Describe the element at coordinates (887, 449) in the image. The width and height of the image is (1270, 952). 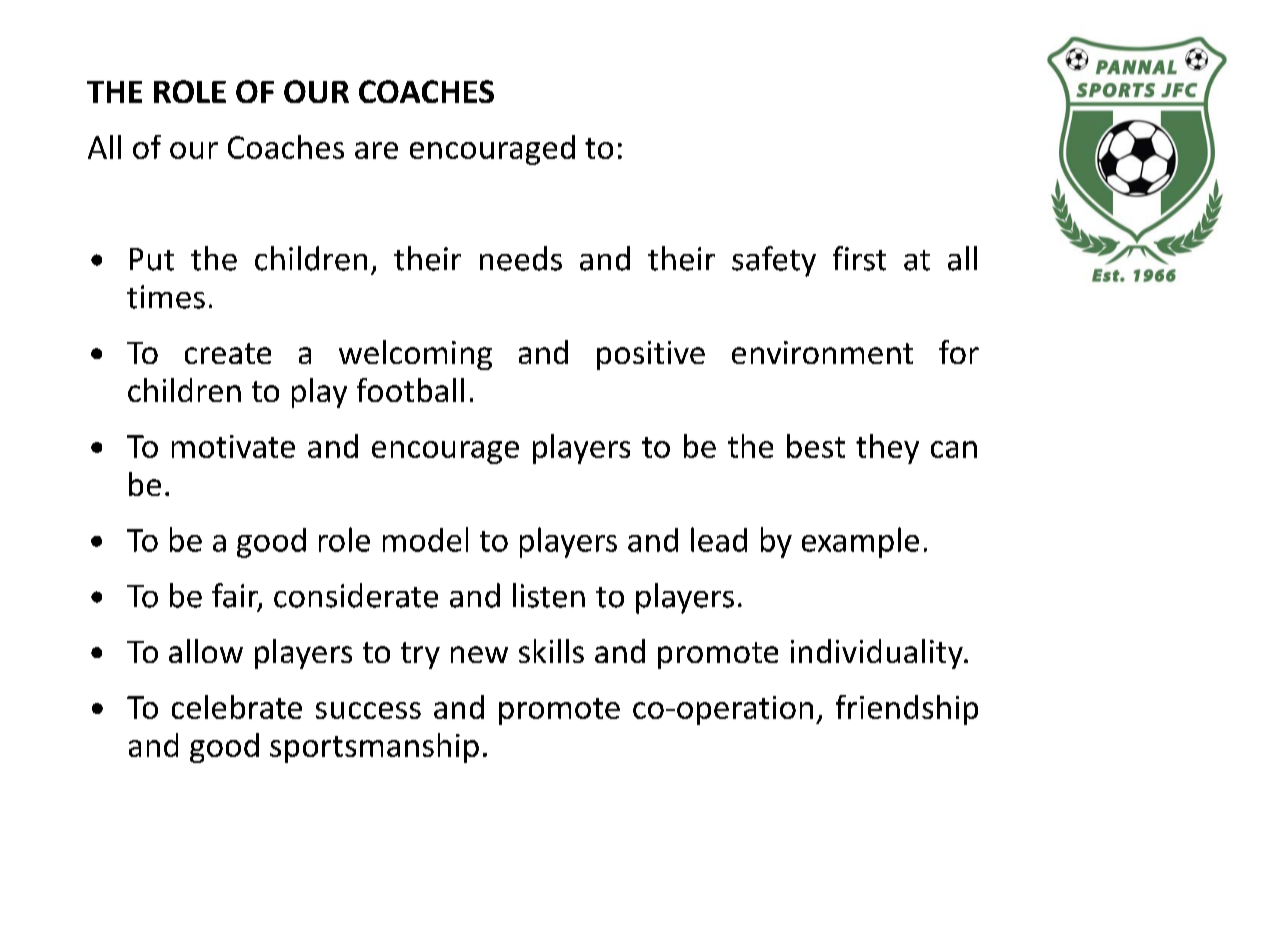
I see `they` at that location.
